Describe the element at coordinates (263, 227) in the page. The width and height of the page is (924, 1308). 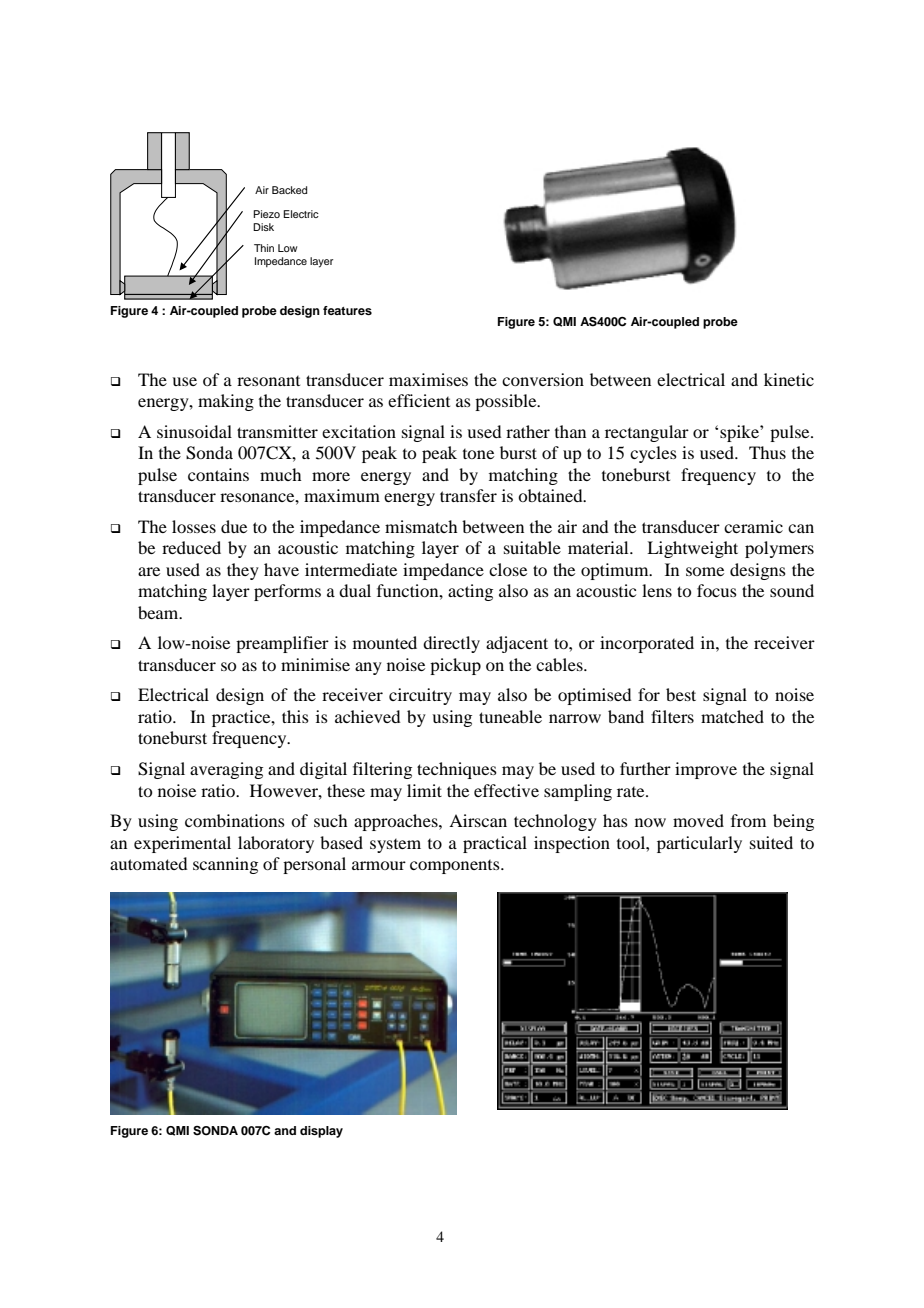
I see `Disk` at that location.
